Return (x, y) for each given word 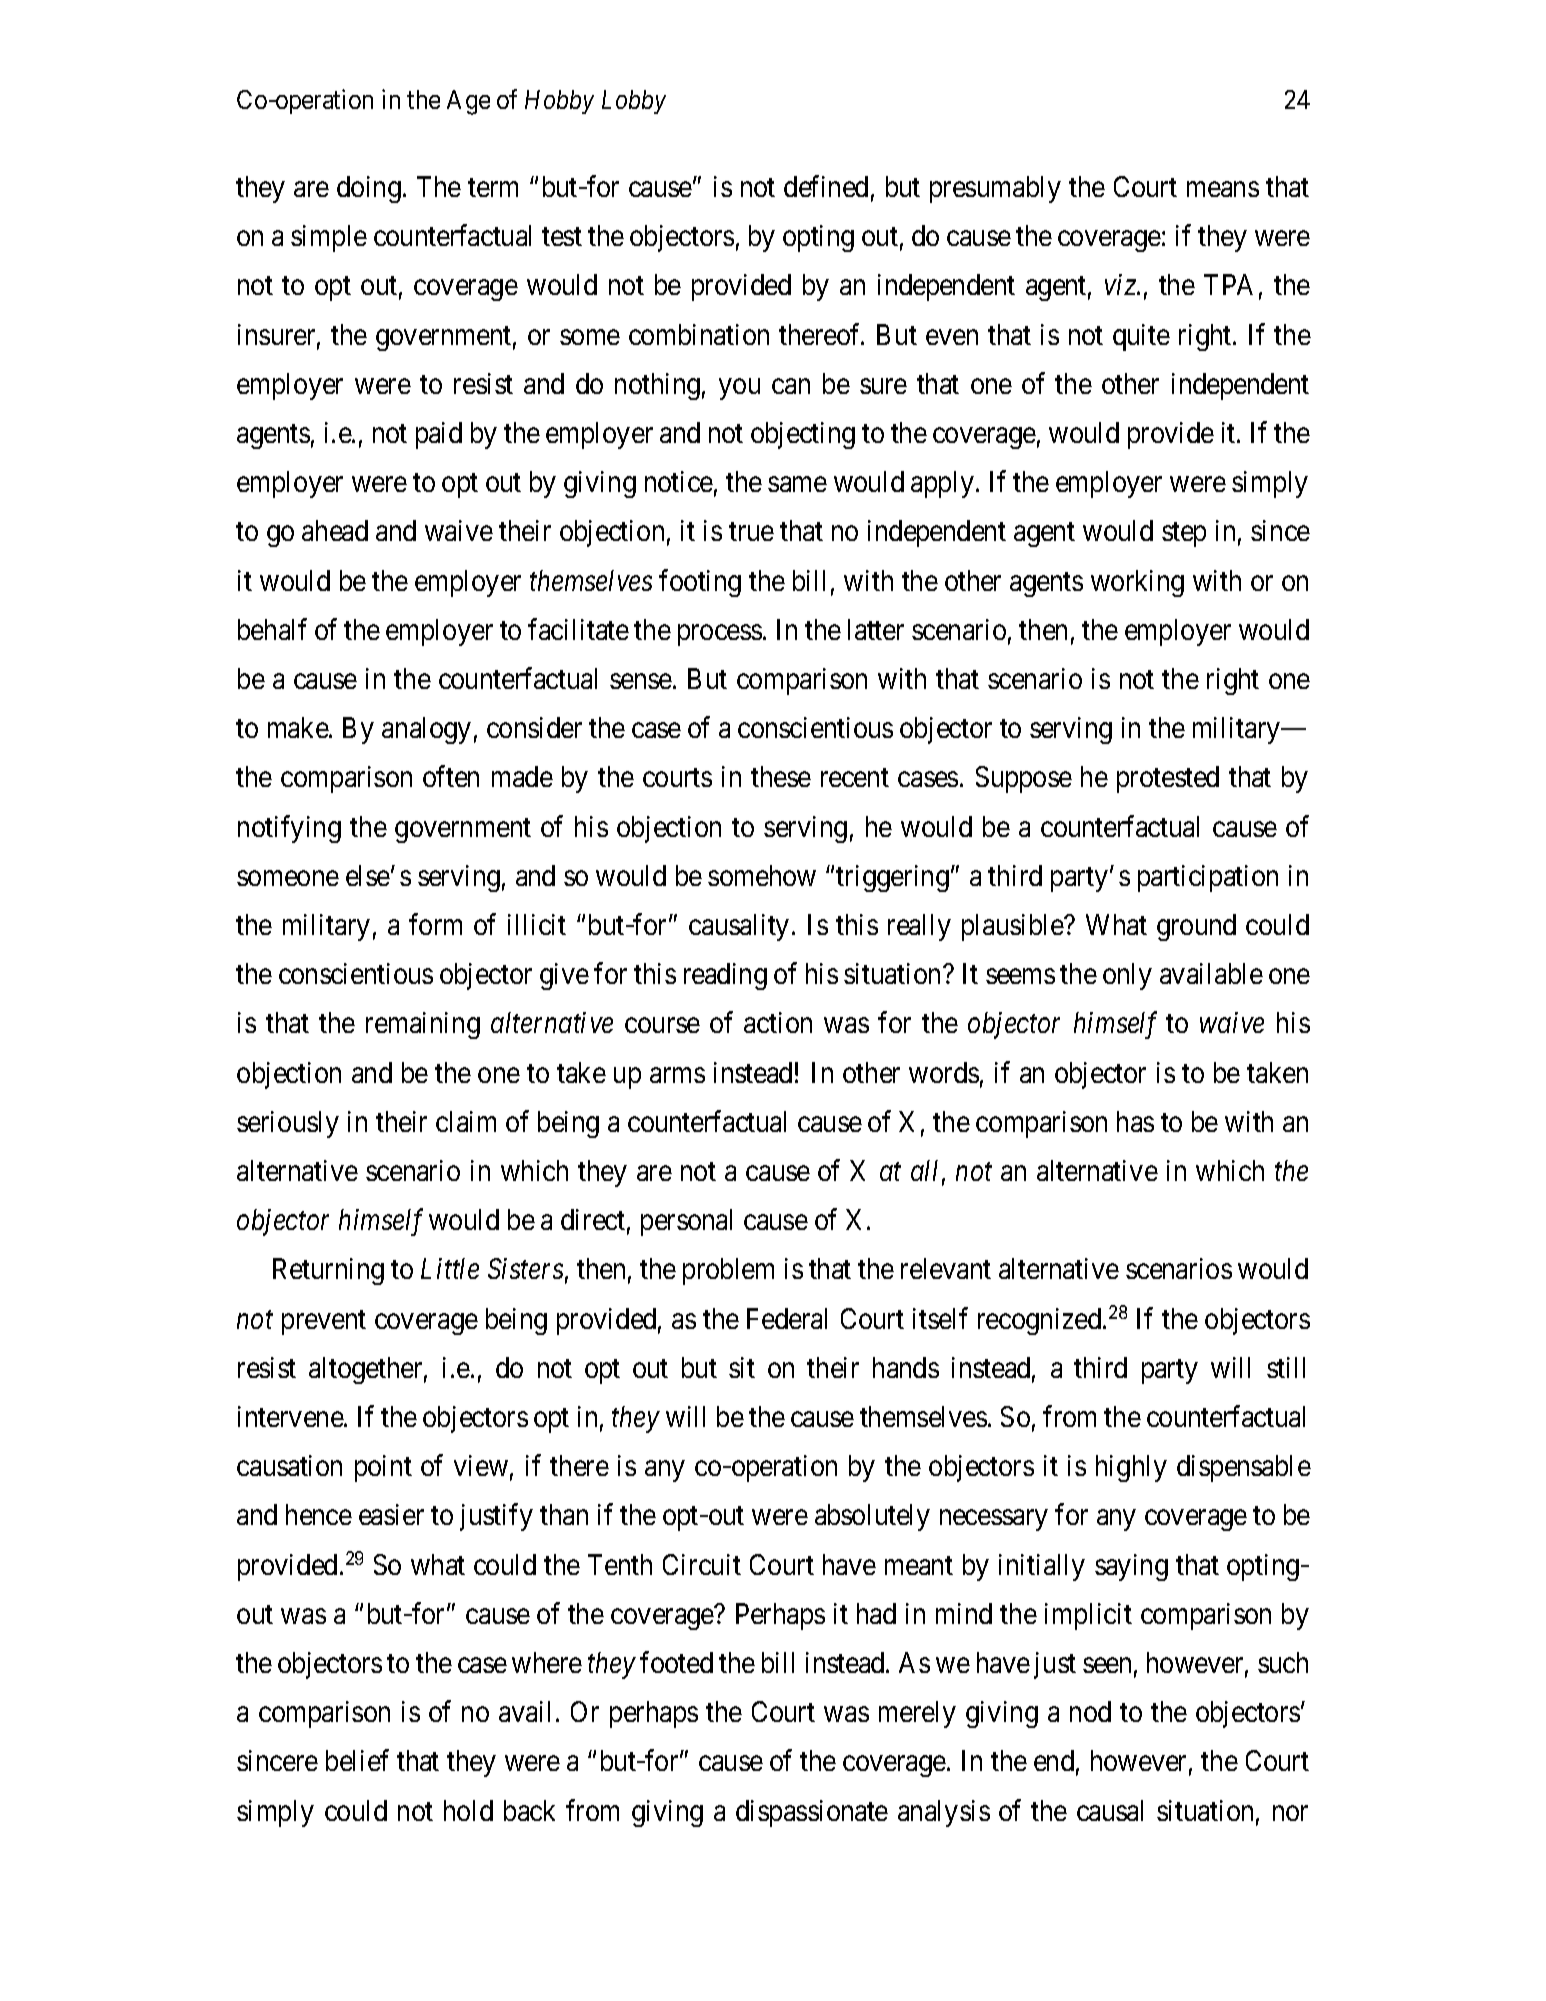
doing (369, 189)
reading (725, 976)
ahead (335, 530)
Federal (787, 1318)
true (751, 532)
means (1223, 189)
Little (450, 1268)
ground (1196, 927)
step (1184, 535)
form (435, 924)
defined (826, 186)
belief (357, 1760)
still (1286, 1367)
